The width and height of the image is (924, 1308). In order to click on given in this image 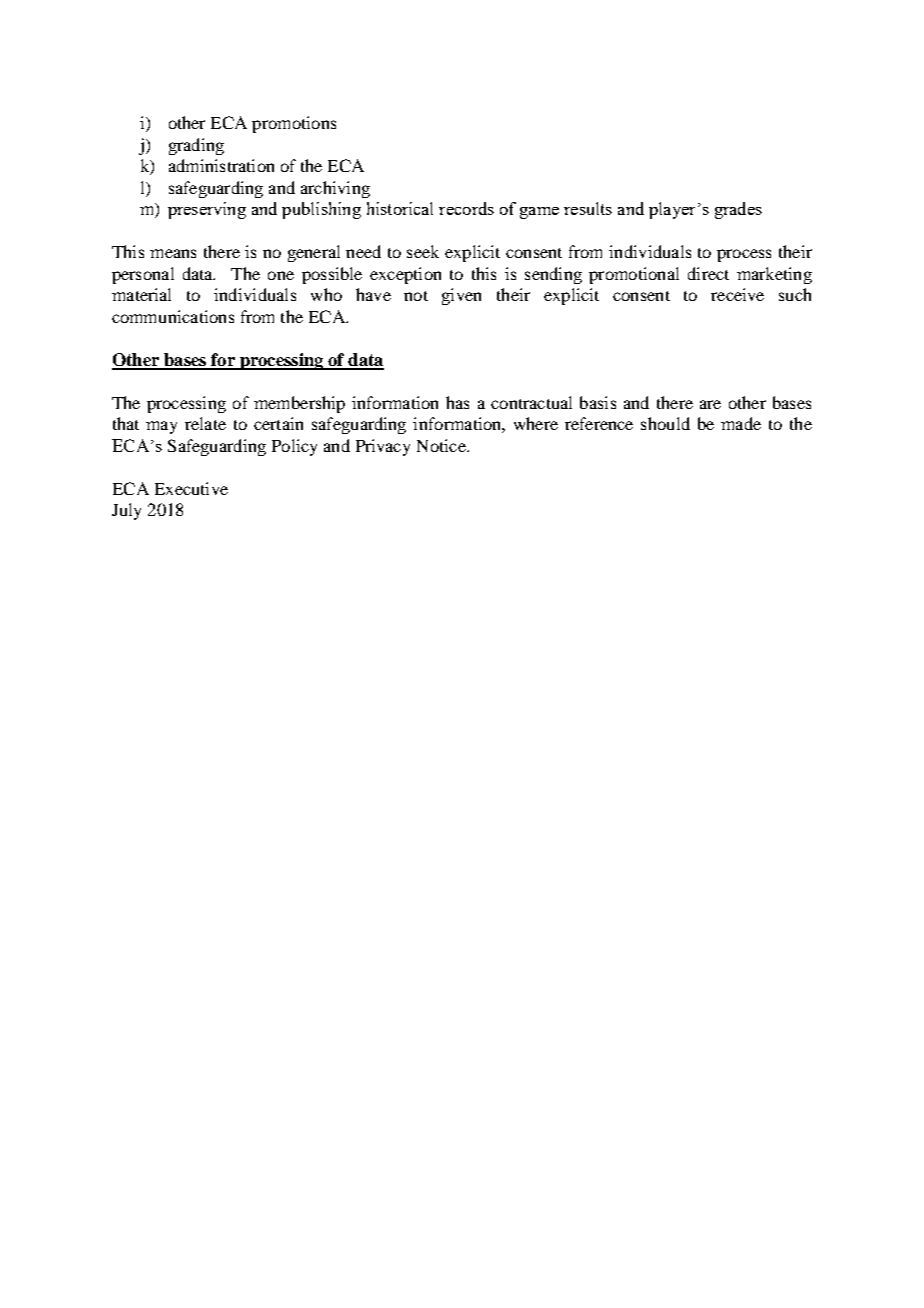, I will do `click(461, 296)`.
